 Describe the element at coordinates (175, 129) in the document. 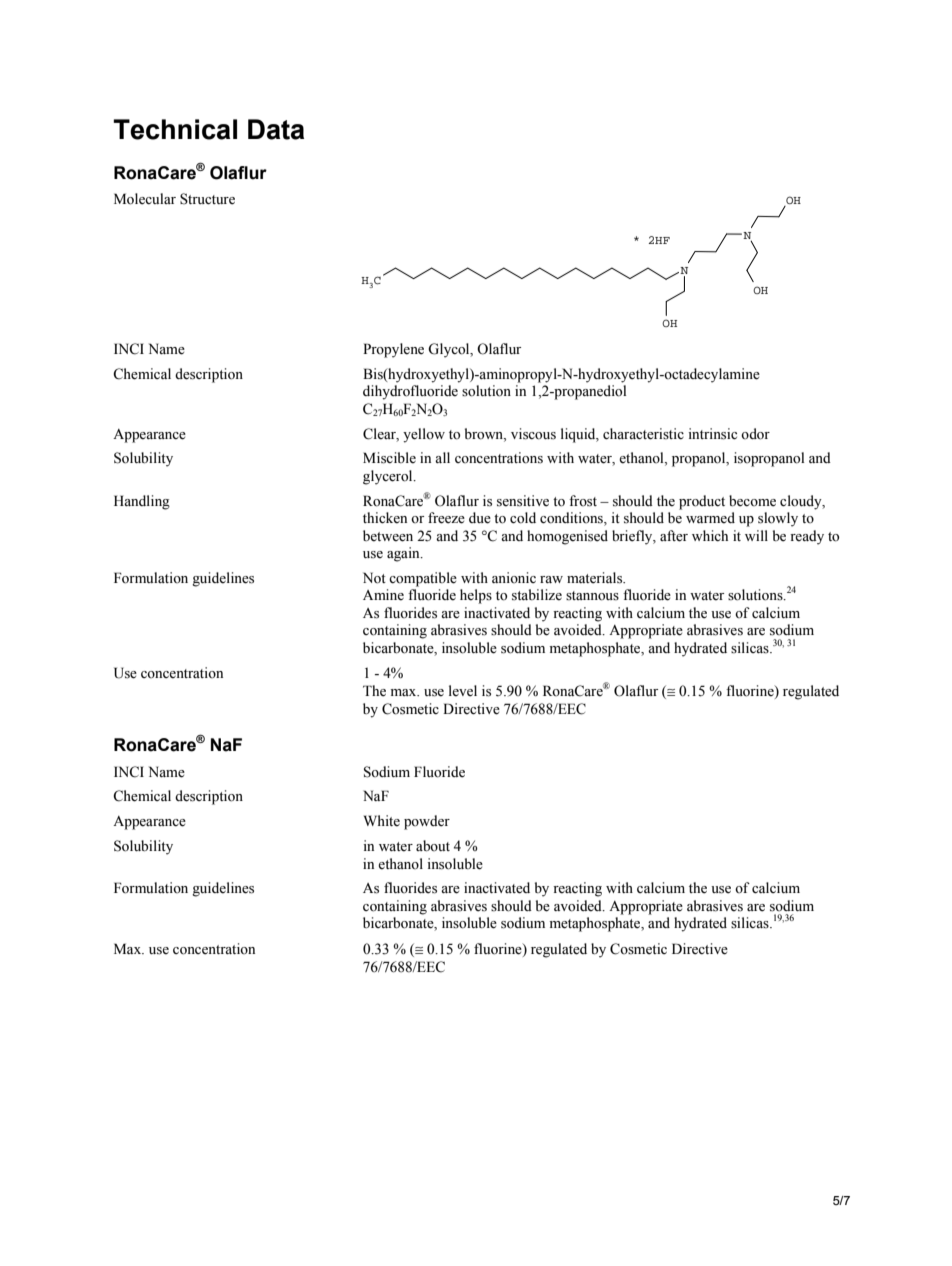

I see `Technical` at that location.
